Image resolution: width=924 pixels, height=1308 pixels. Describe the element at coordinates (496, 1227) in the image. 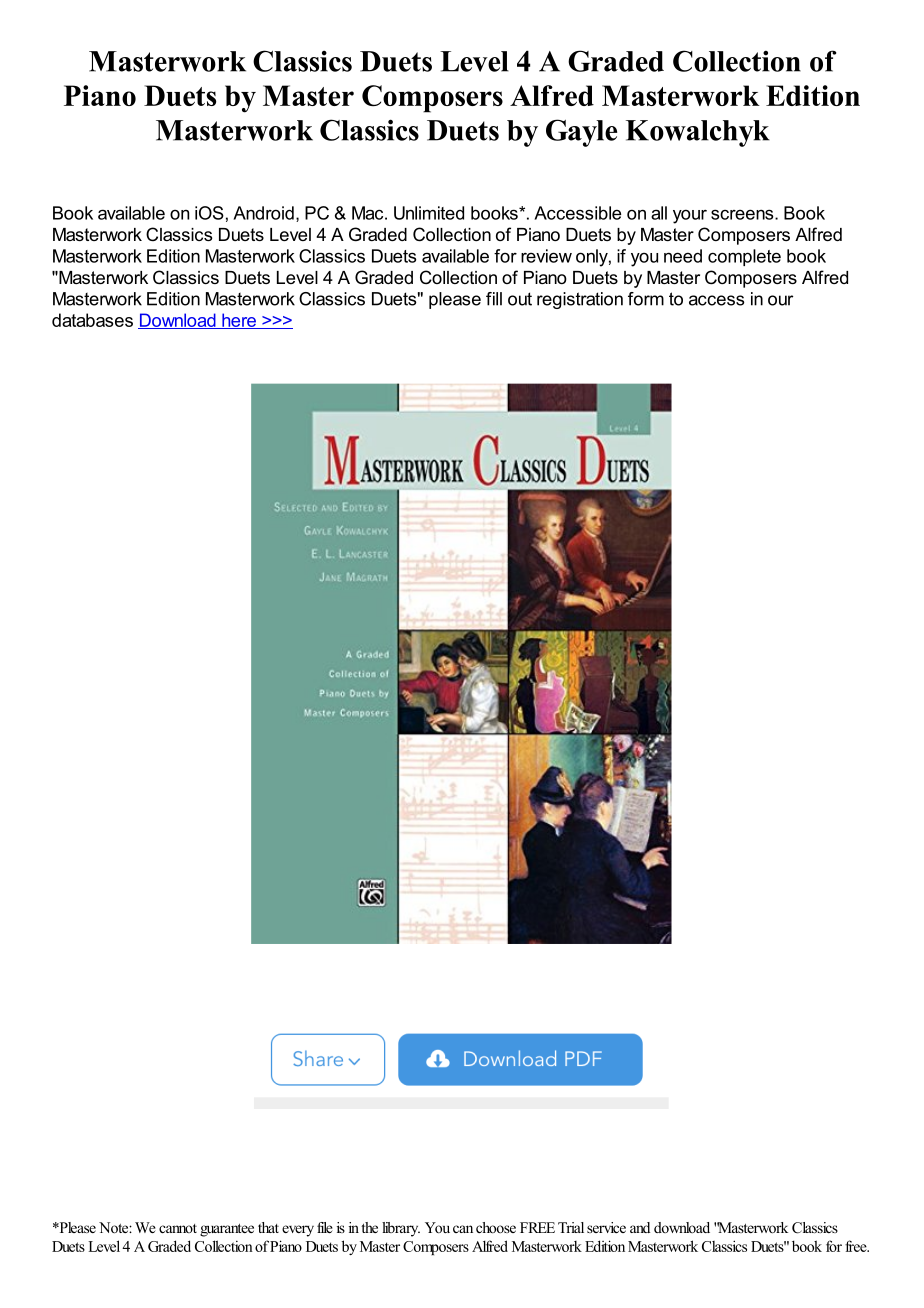

I see `choose` at that location.
